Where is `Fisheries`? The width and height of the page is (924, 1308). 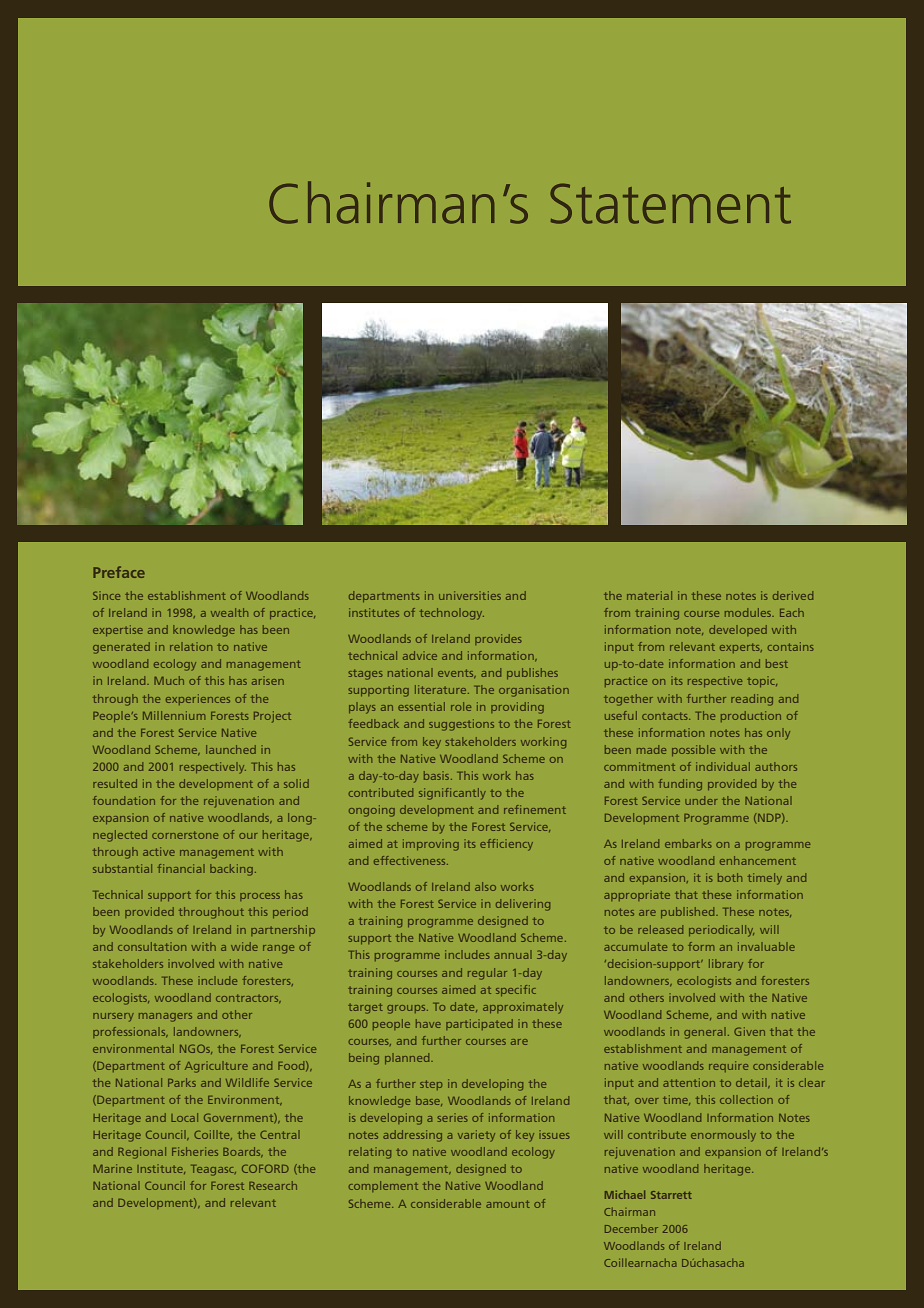
Fisheries is located at coordinates (195, 1151).
